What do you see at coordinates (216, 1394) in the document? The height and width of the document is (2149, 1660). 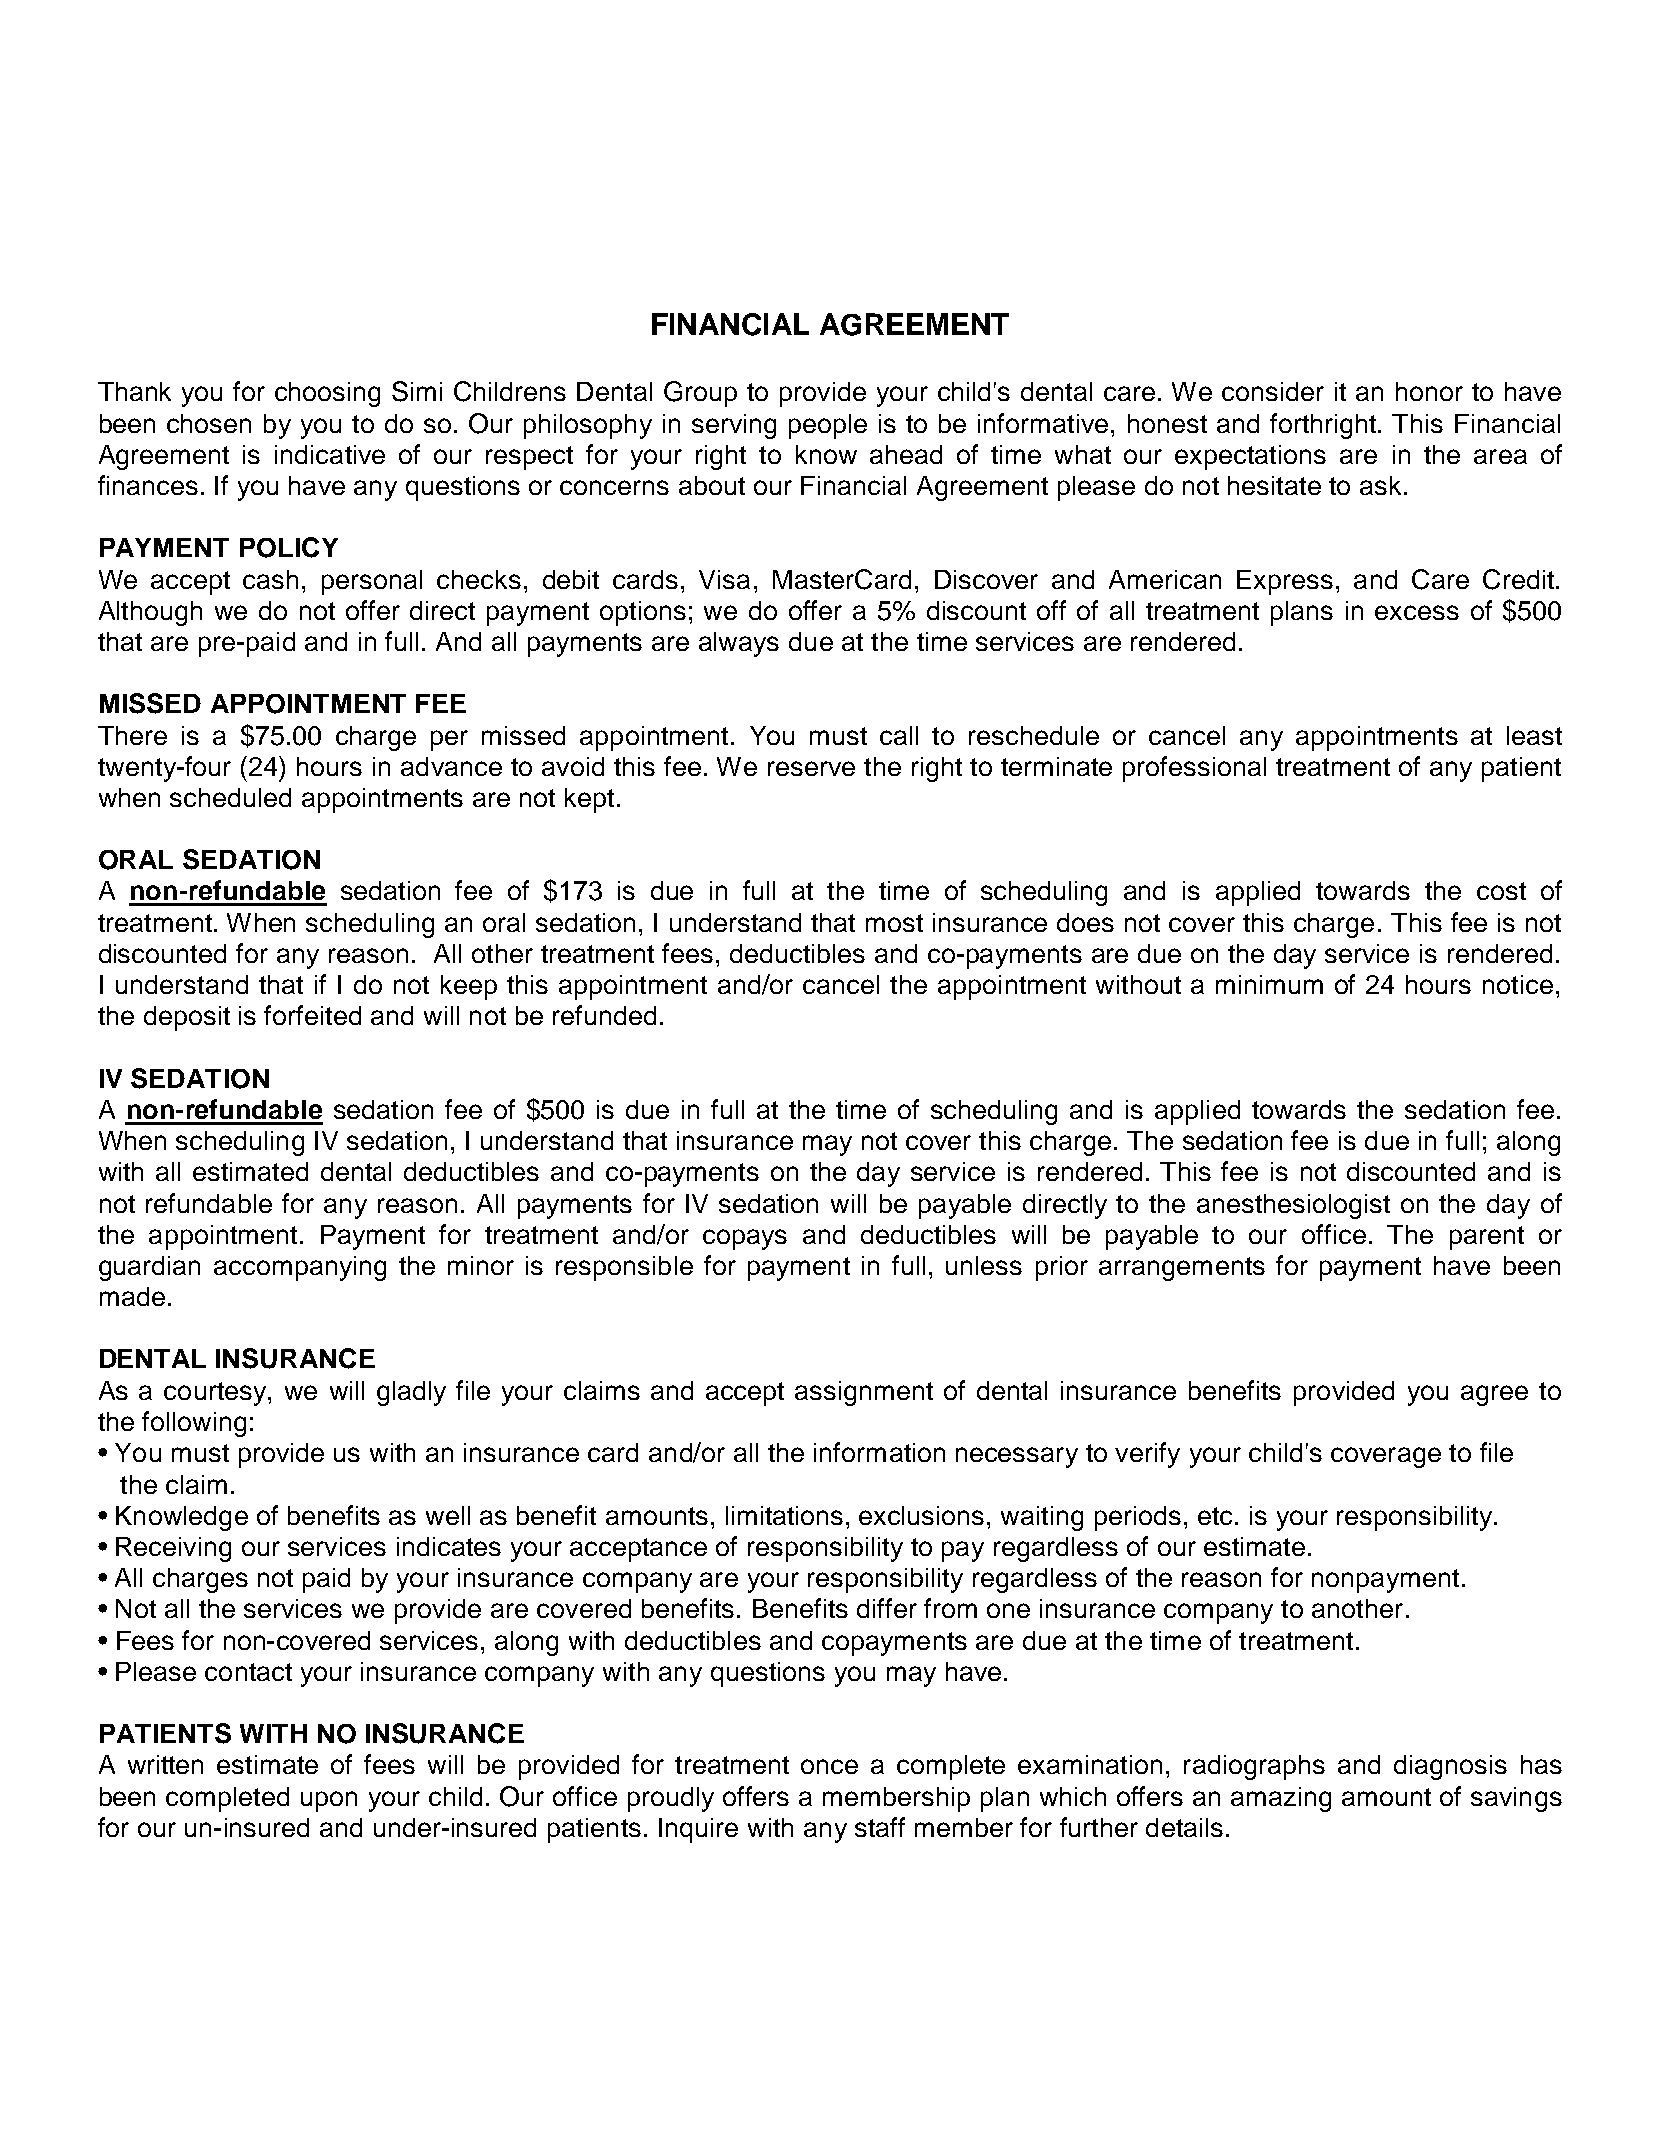 I see `courtesy` at bounding box center [216, 1394].
